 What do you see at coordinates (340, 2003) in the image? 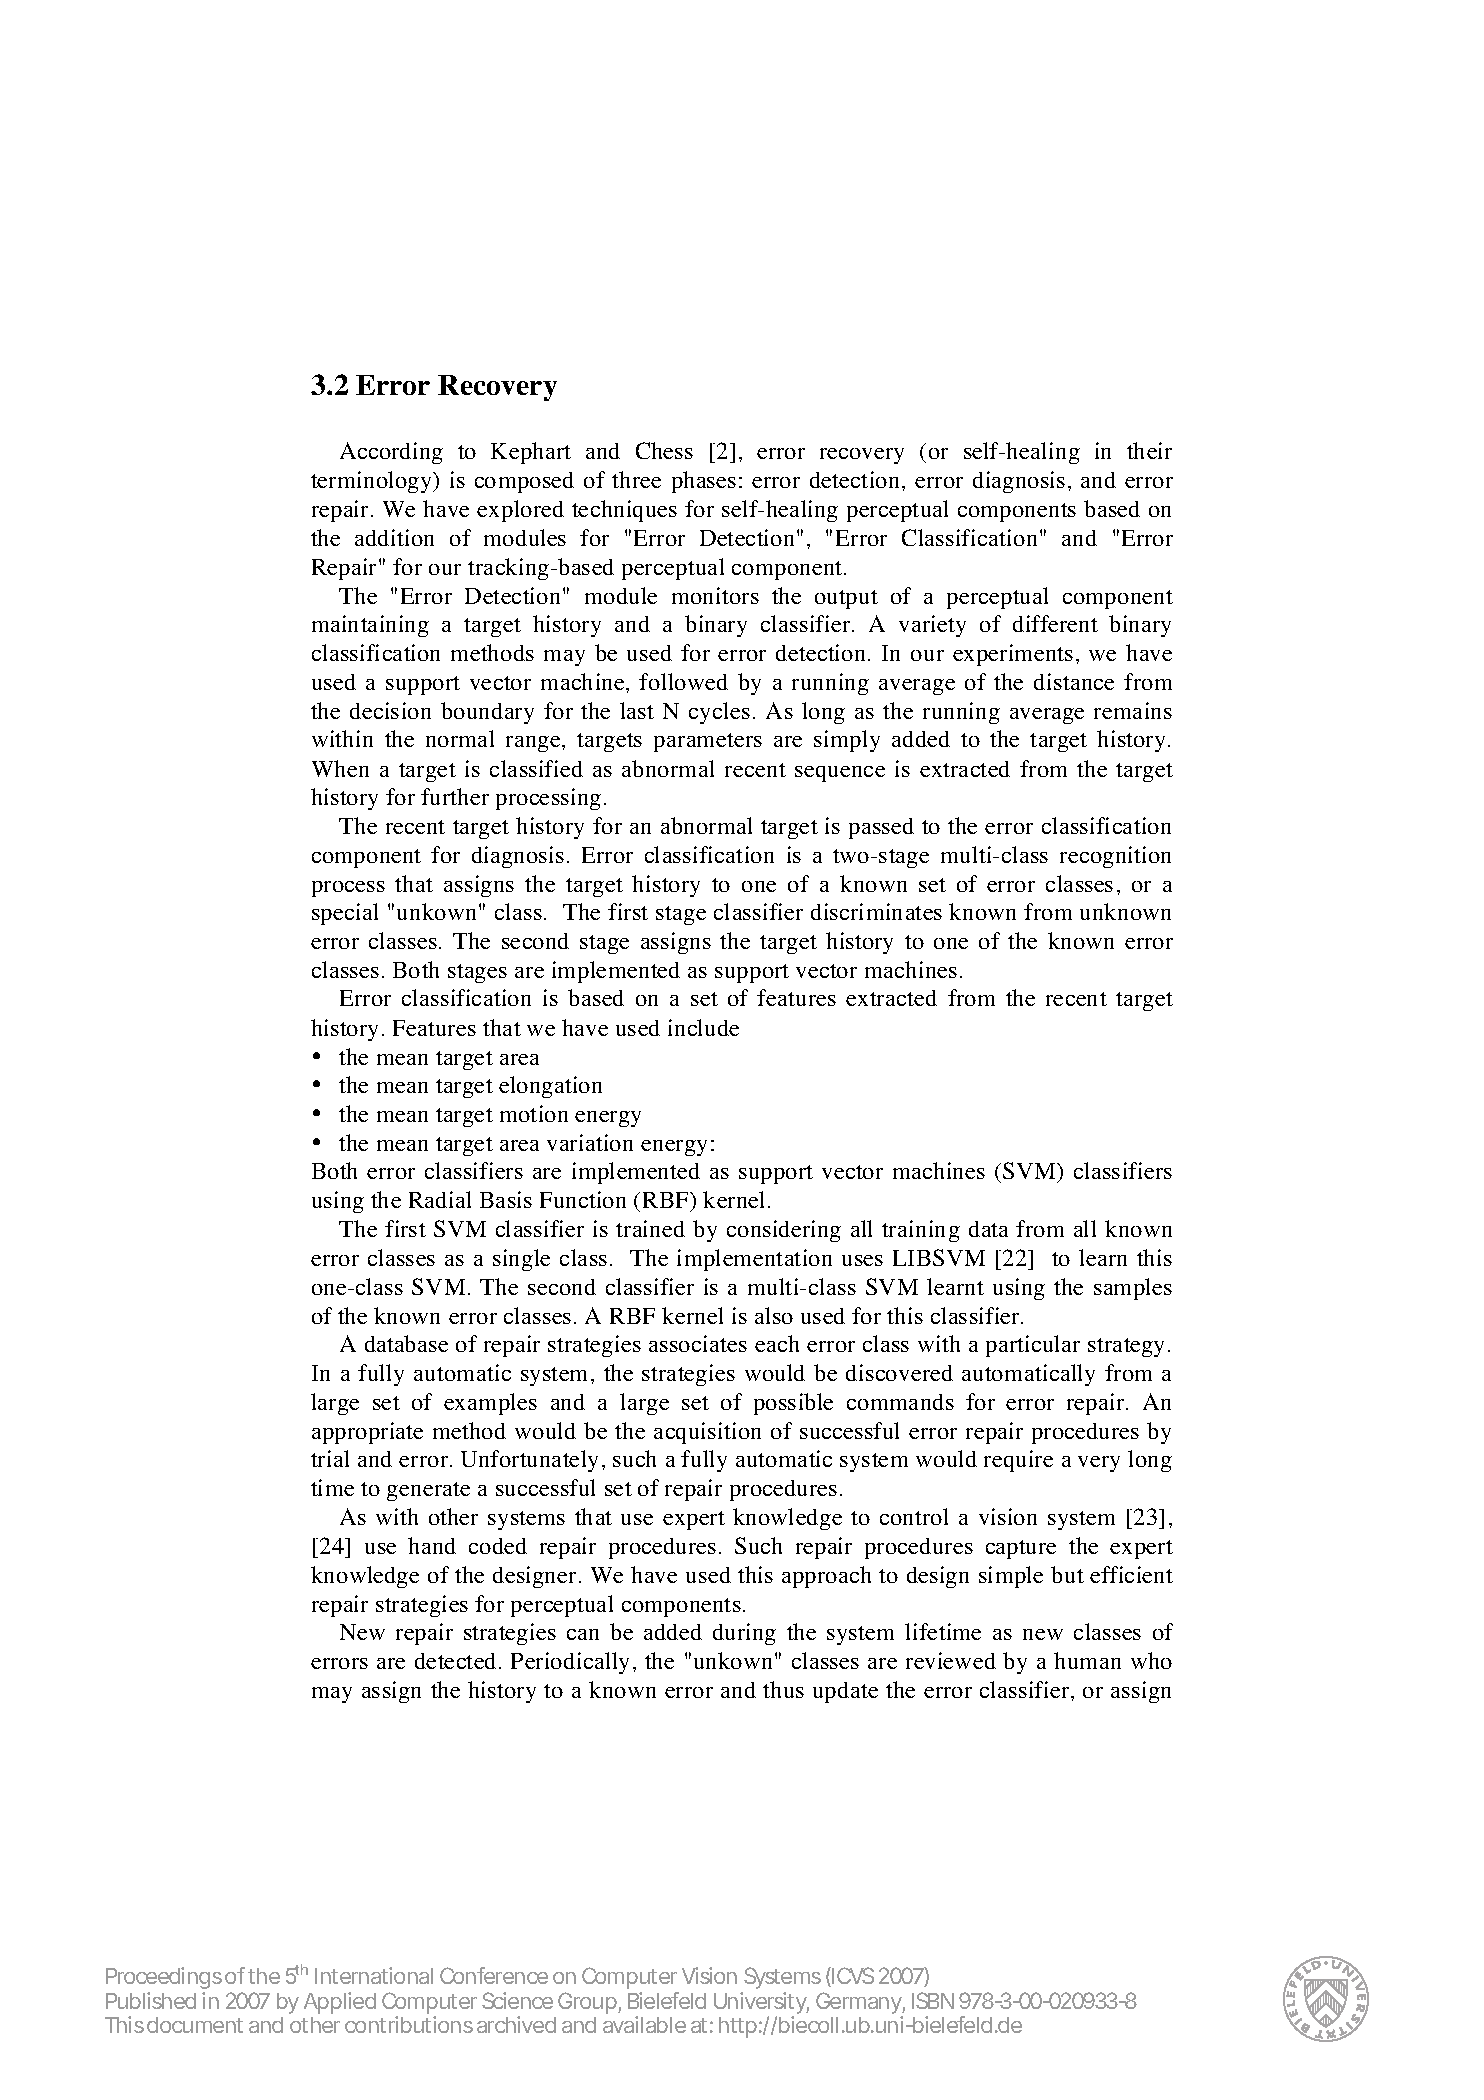
I see `Applied` at bounding box center [340, 2003].
